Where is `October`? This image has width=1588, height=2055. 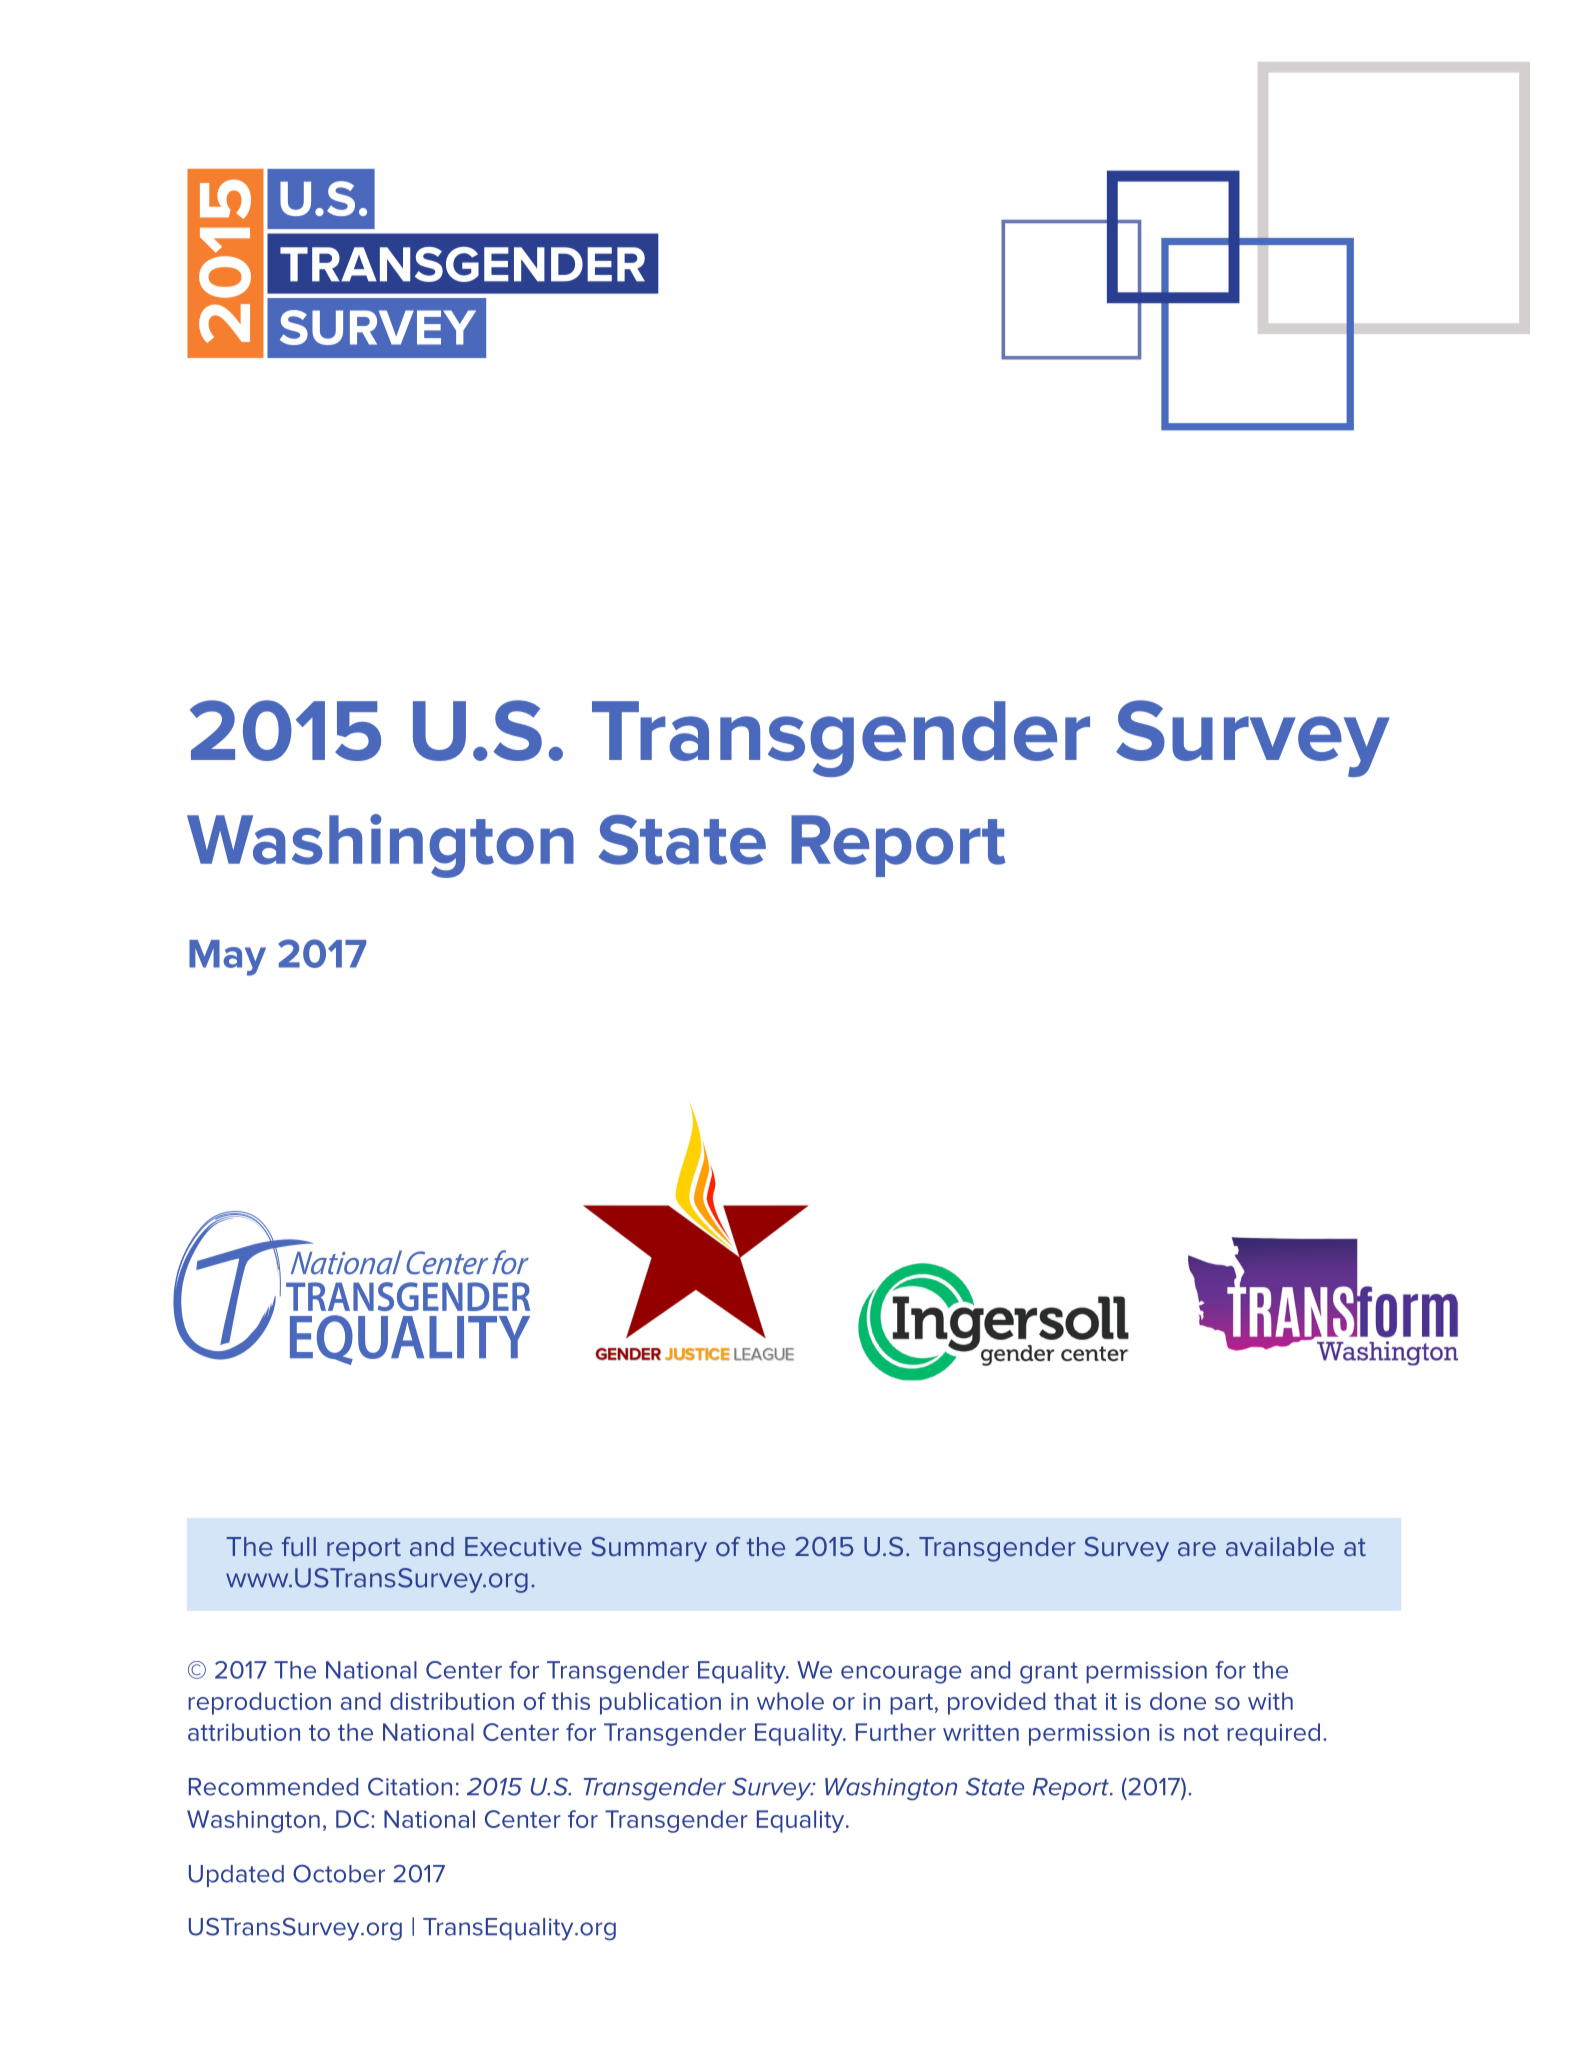
October is located at coordinates (339, 1873).
